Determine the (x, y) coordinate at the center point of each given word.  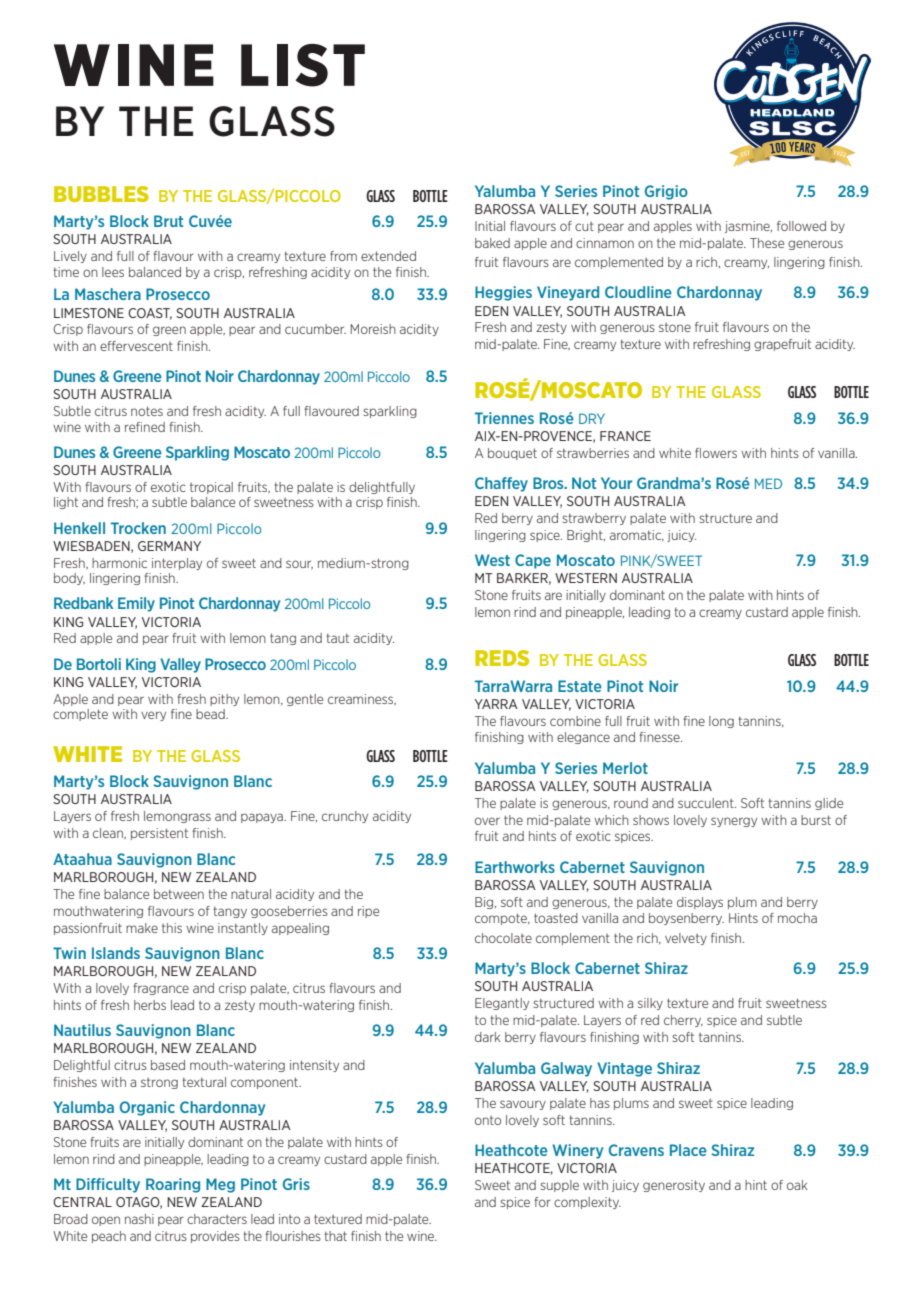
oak (797, 1185)
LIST (303, 65)
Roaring (173, 1185)
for (543, 1202)
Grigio (666, 192)
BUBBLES (101, 194)
